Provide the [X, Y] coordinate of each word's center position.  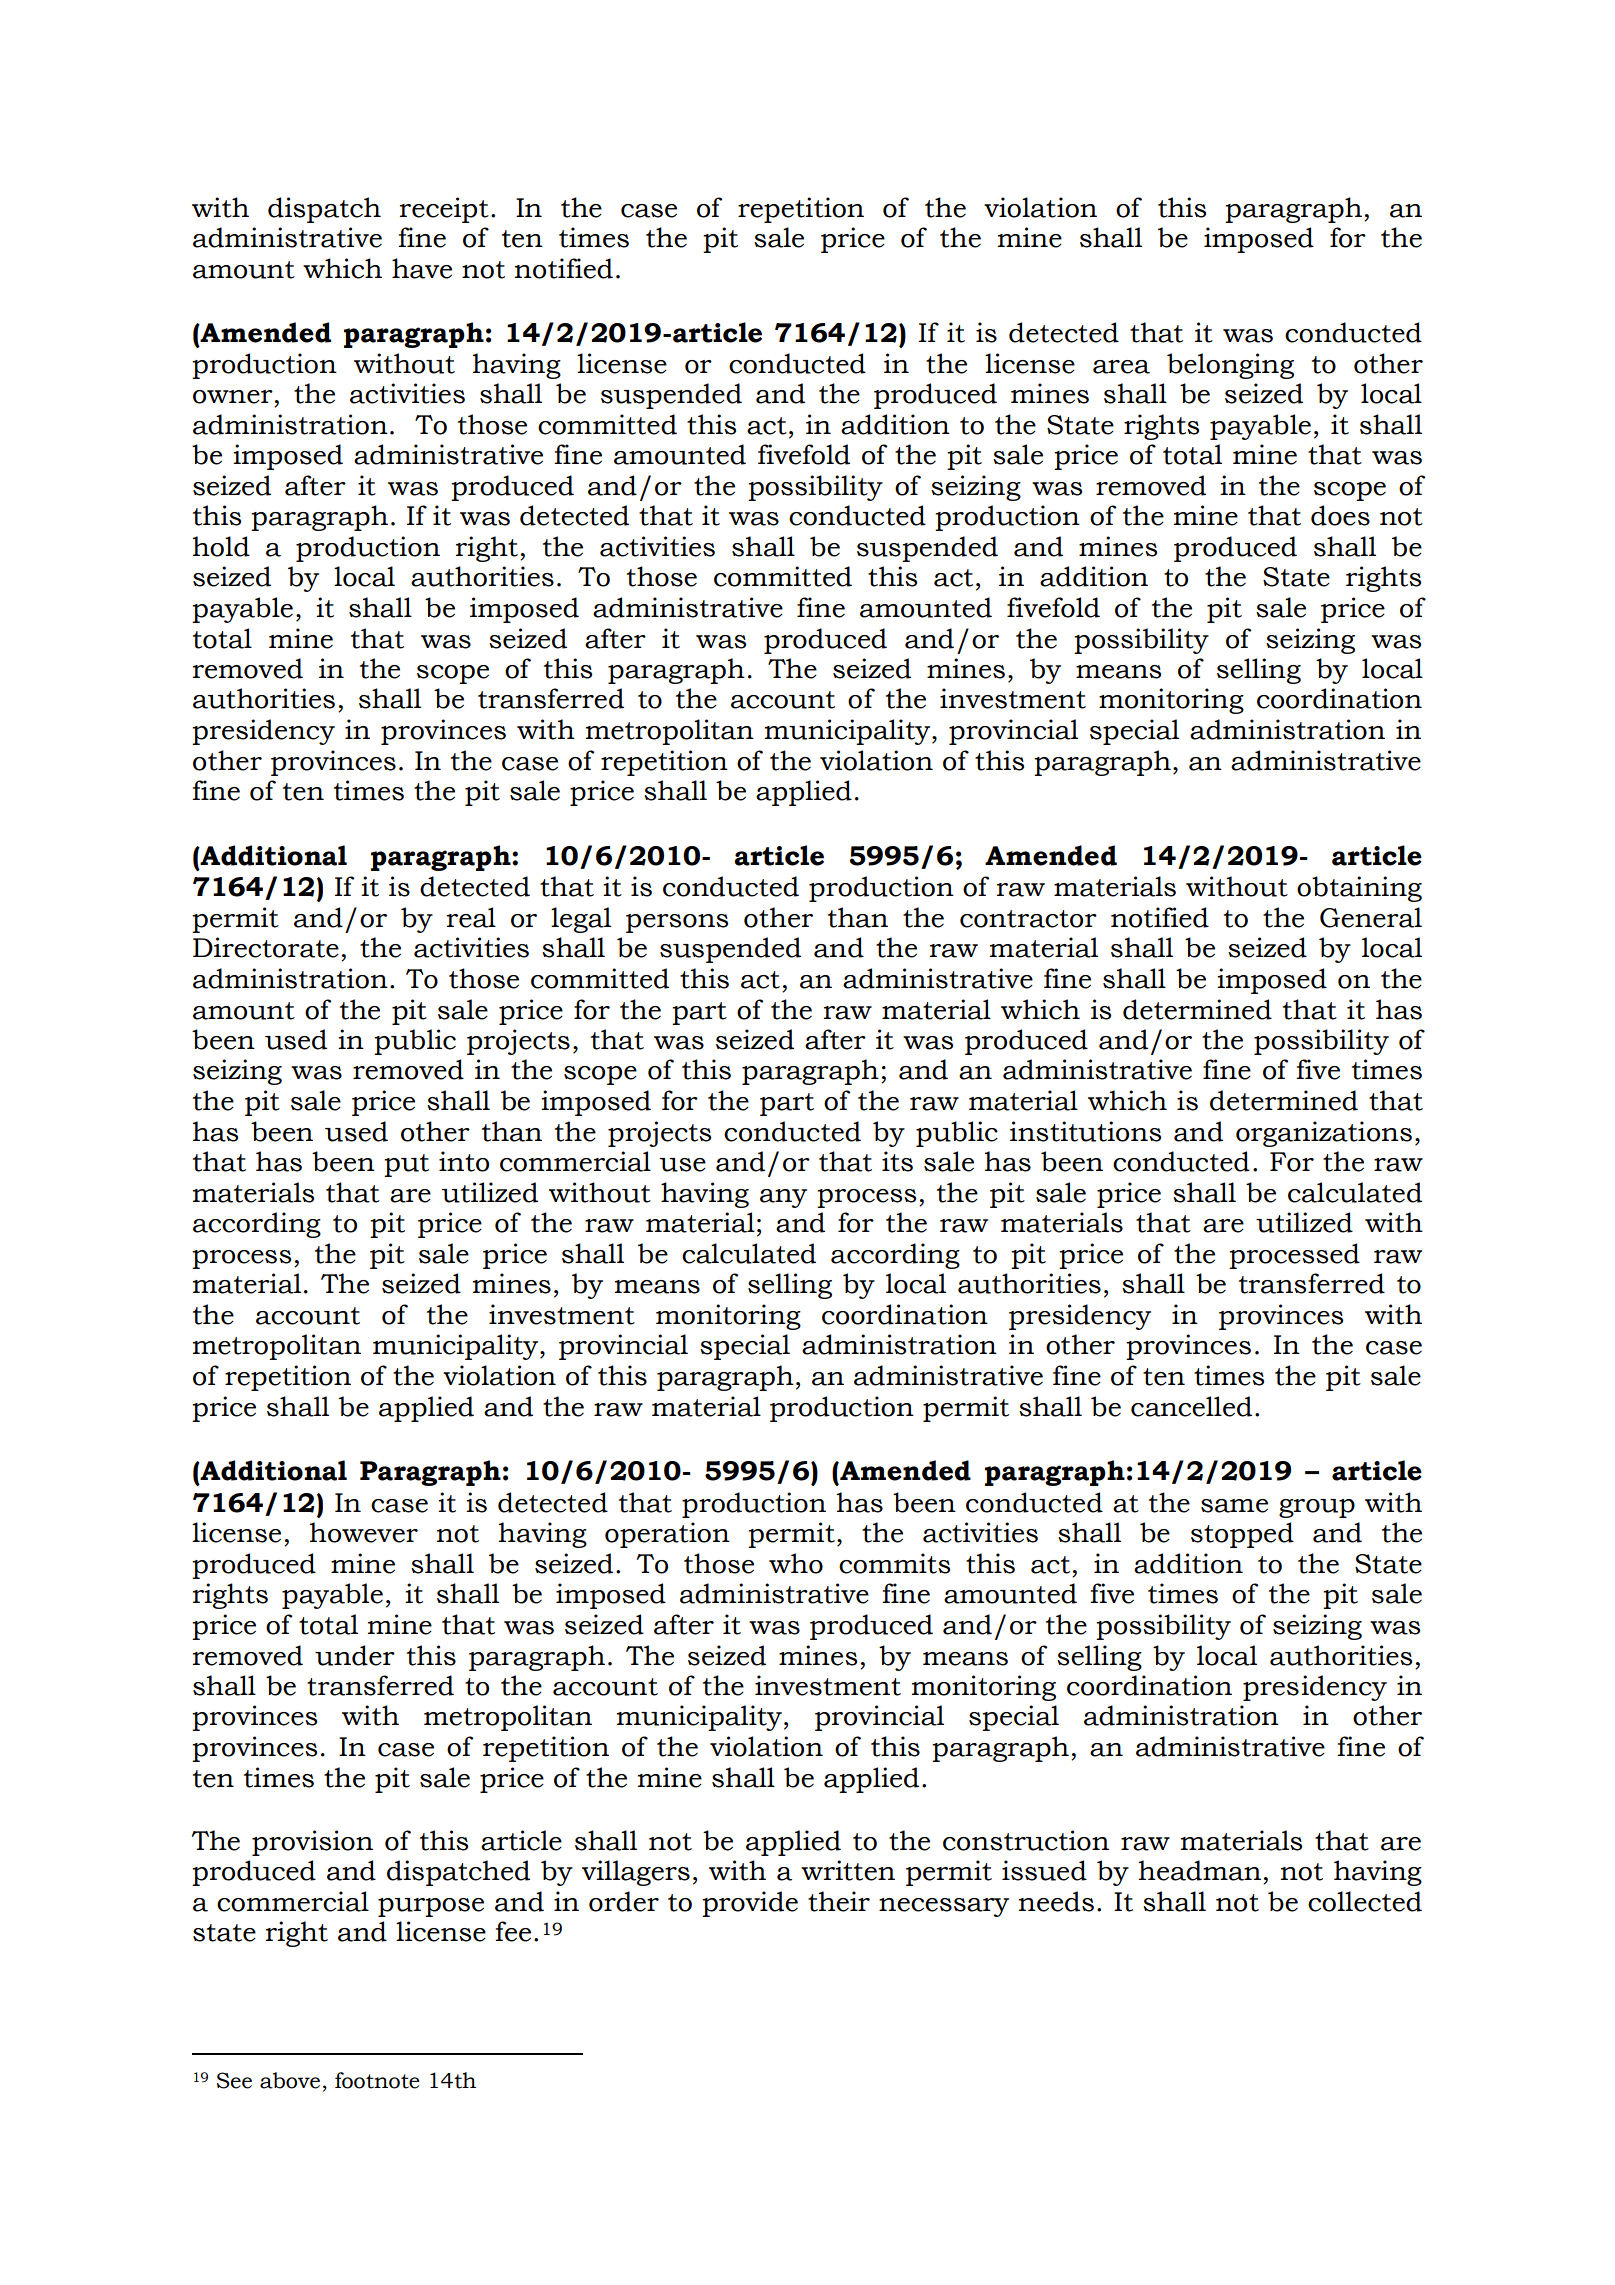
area [1121, 367]
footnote [377, 2080]
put [406, 1165]
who [796, 1563]
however [364, 1532]
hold [221, 546]
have [422, 268]
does [1340, 515]
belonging [1230, 366]
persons [677, 923]
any [783, 1198]
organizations [1324, 1134]
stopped [1242, 1535]
